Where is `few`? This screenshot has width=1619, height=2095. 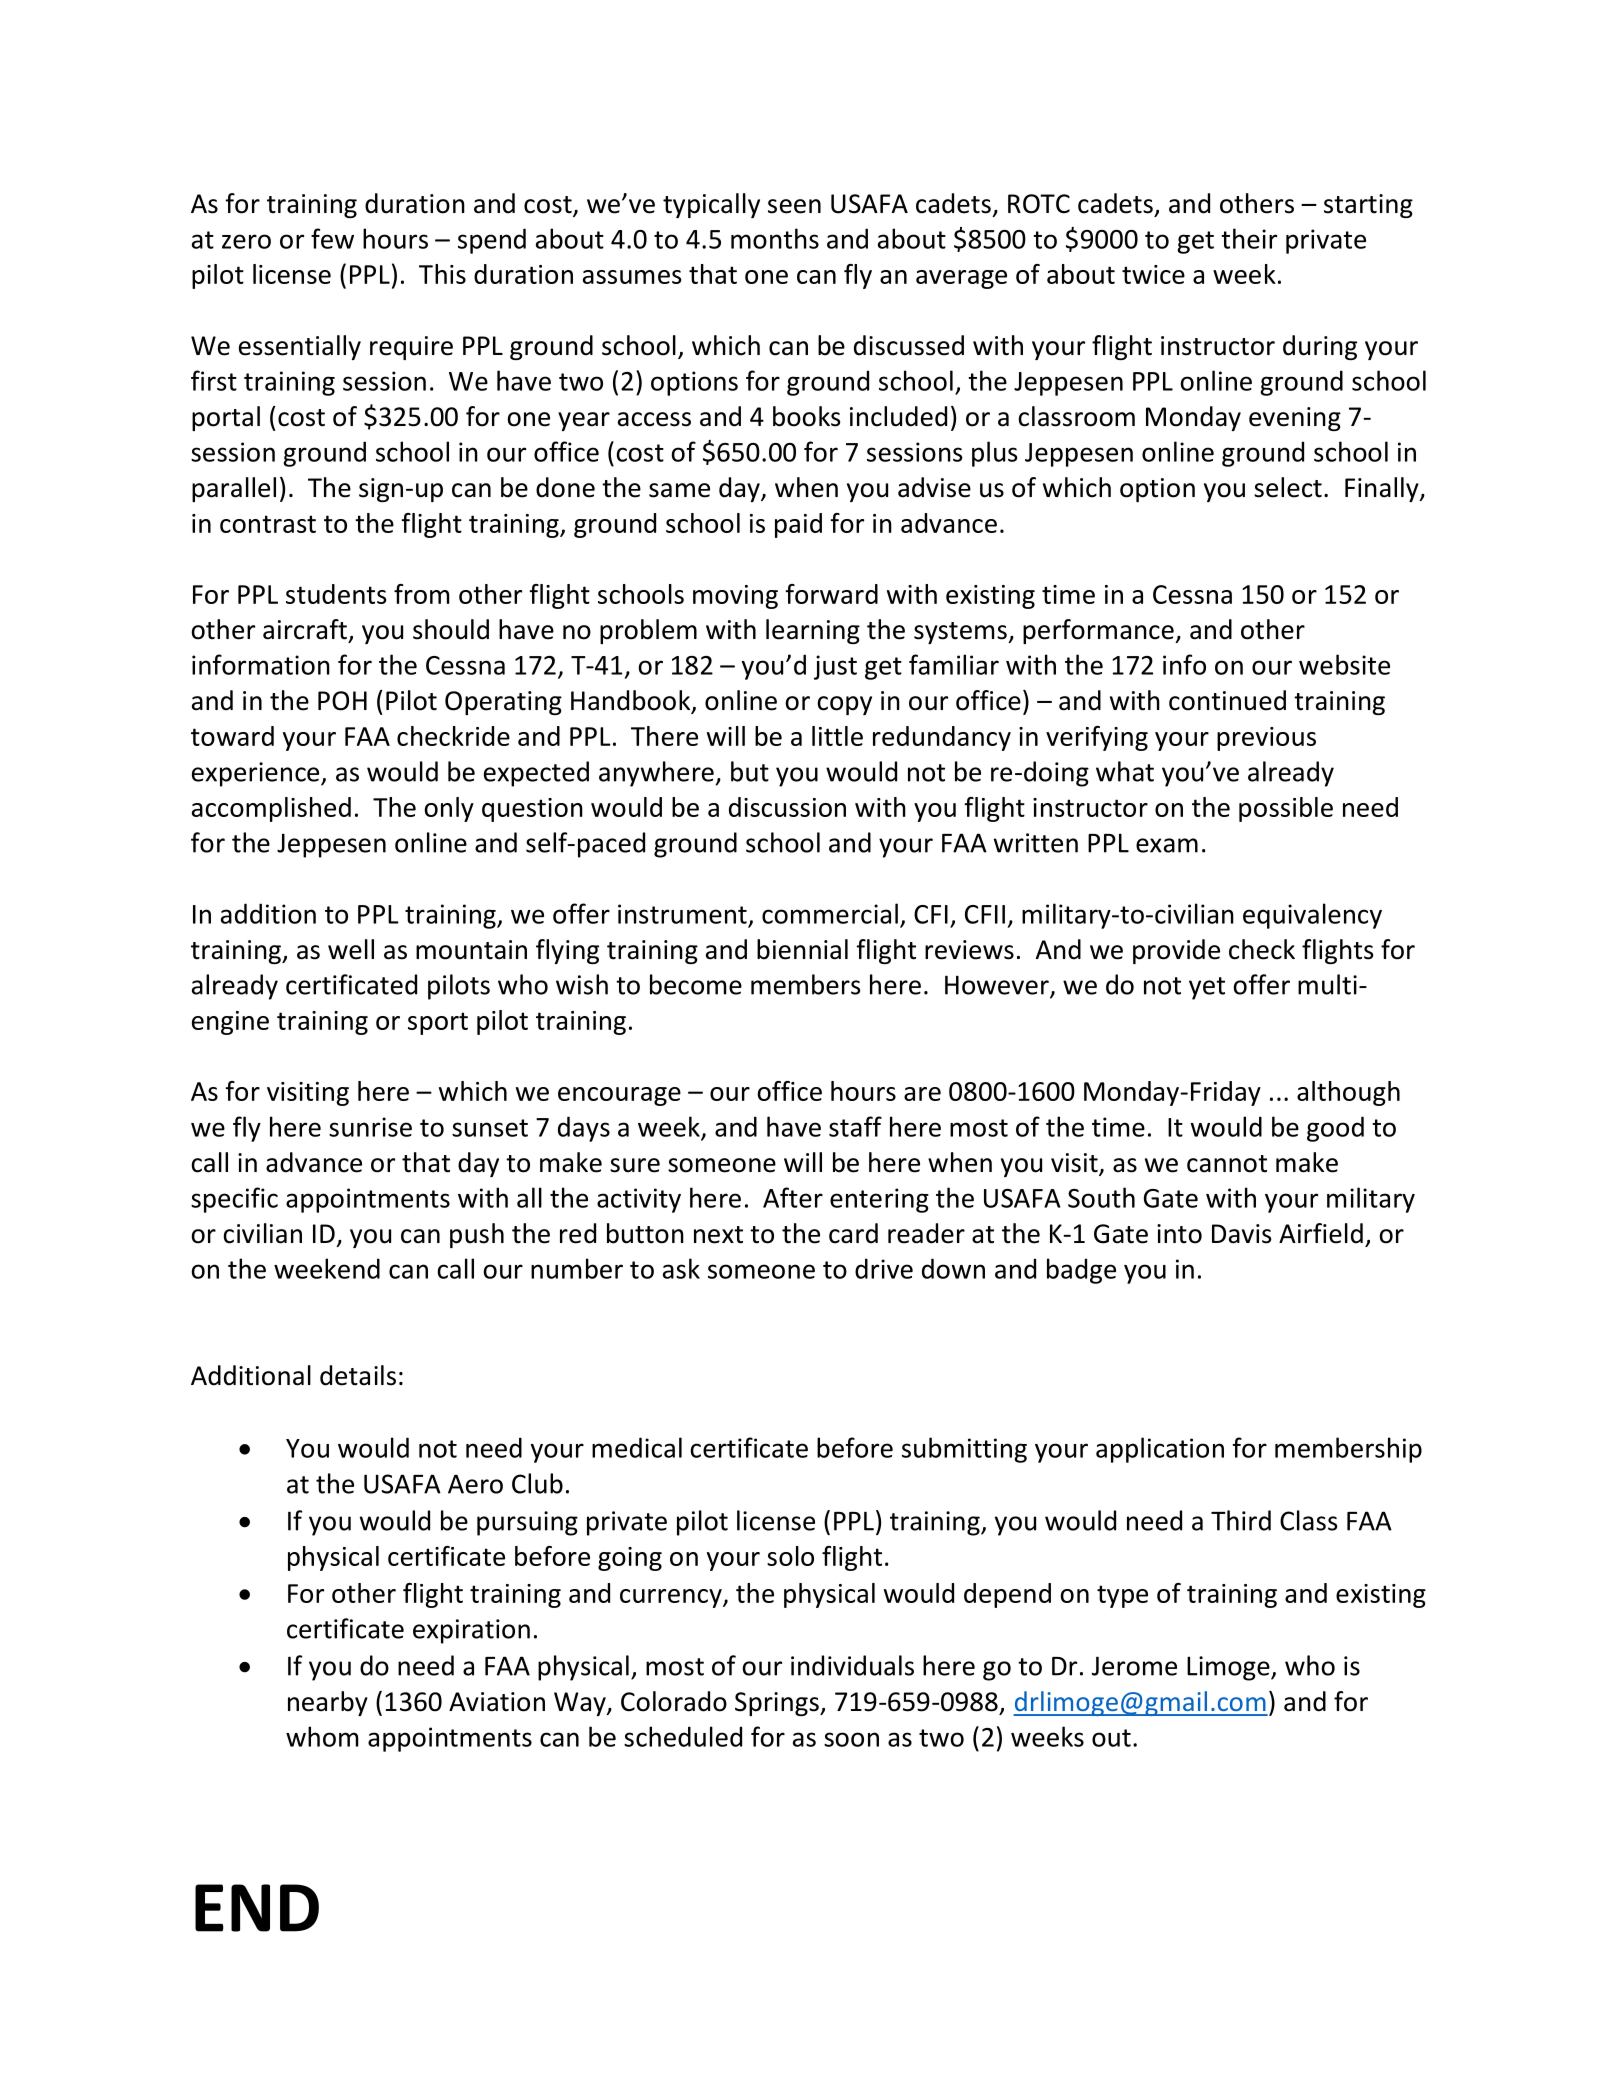
few is located at coordinates (332, 238).
